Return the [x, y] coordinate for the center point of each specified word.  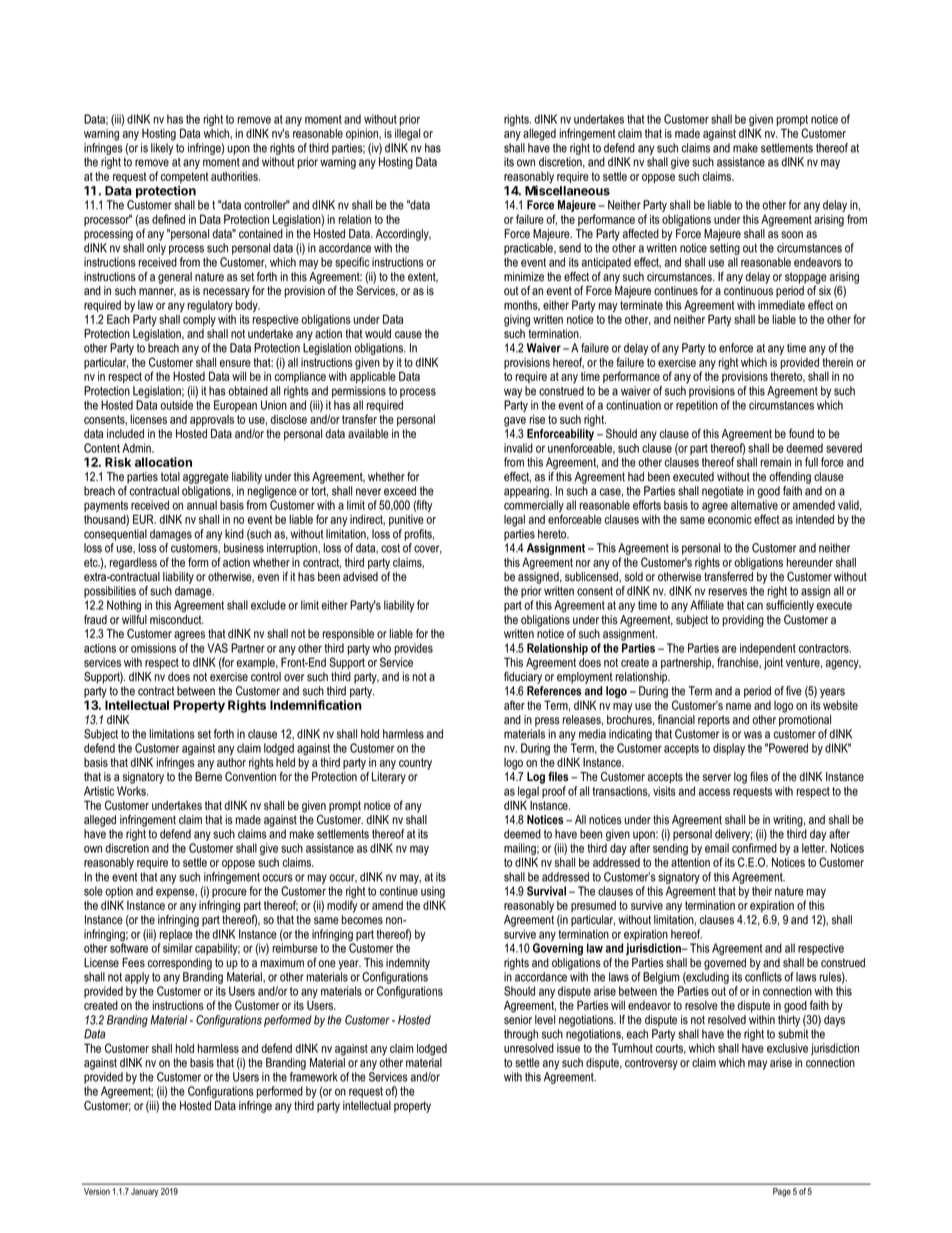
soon [792, 235]
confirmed [754, 848]
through [521, 1036]
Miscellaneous [567, 190]
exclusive [787, 1048]
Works [132, 791]
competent [185, 179]
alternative [754, 505]
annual [202, 505]
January [144, 1192]
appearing [527, 492]
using [433, 893]
